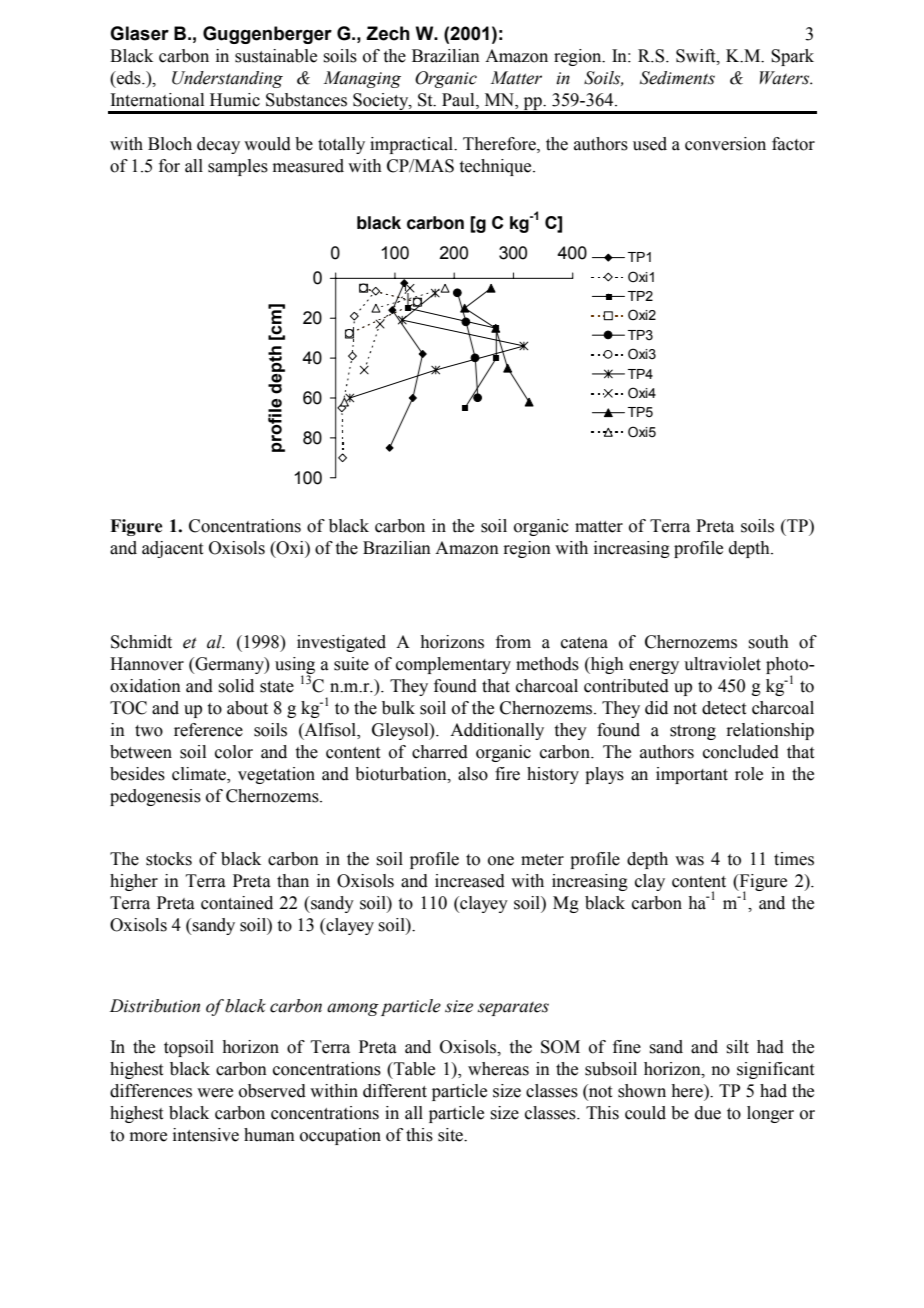  I want to click on Understanding, so click(227, 79).
